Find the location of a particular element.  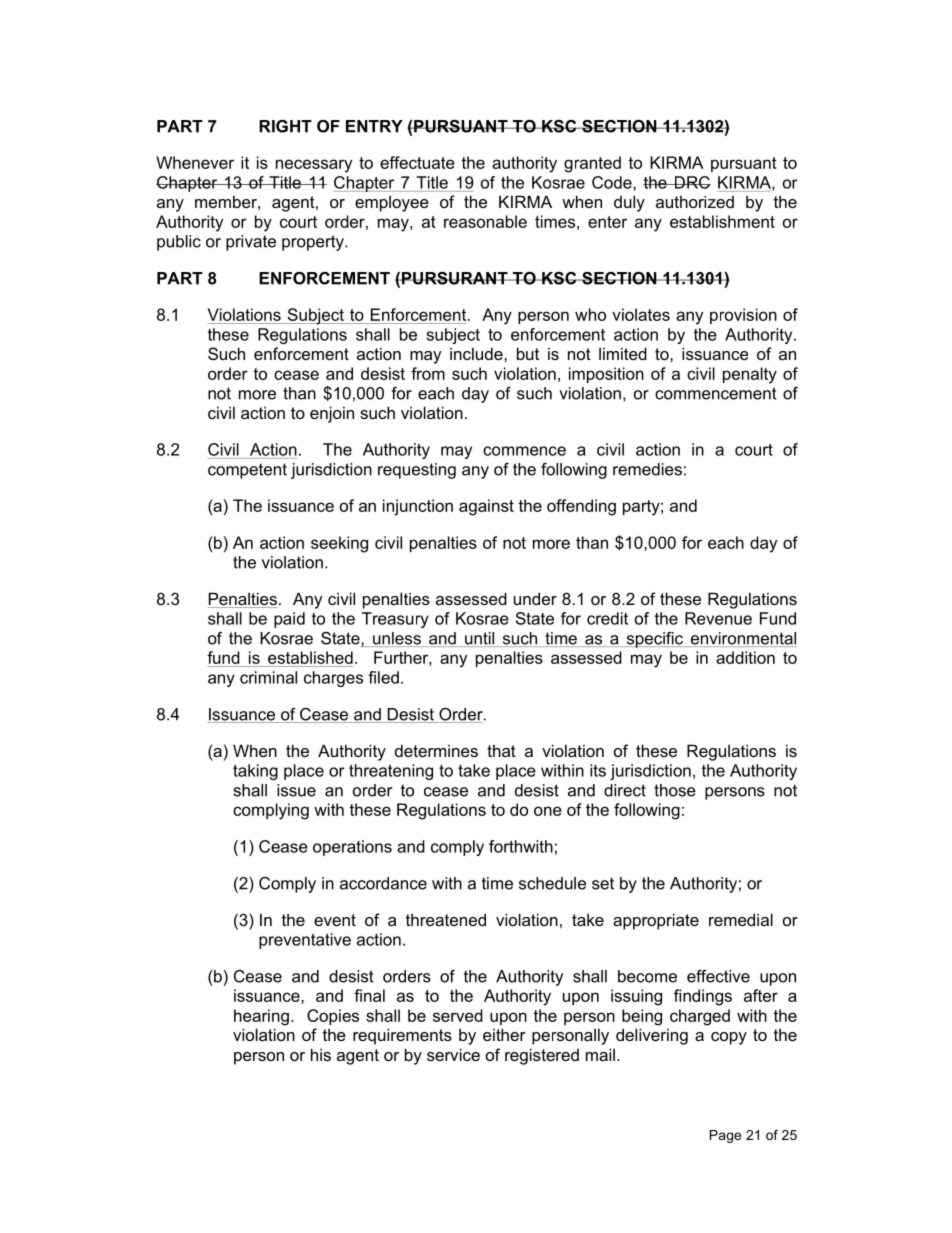

his is located at coordinates (321, 1054).
